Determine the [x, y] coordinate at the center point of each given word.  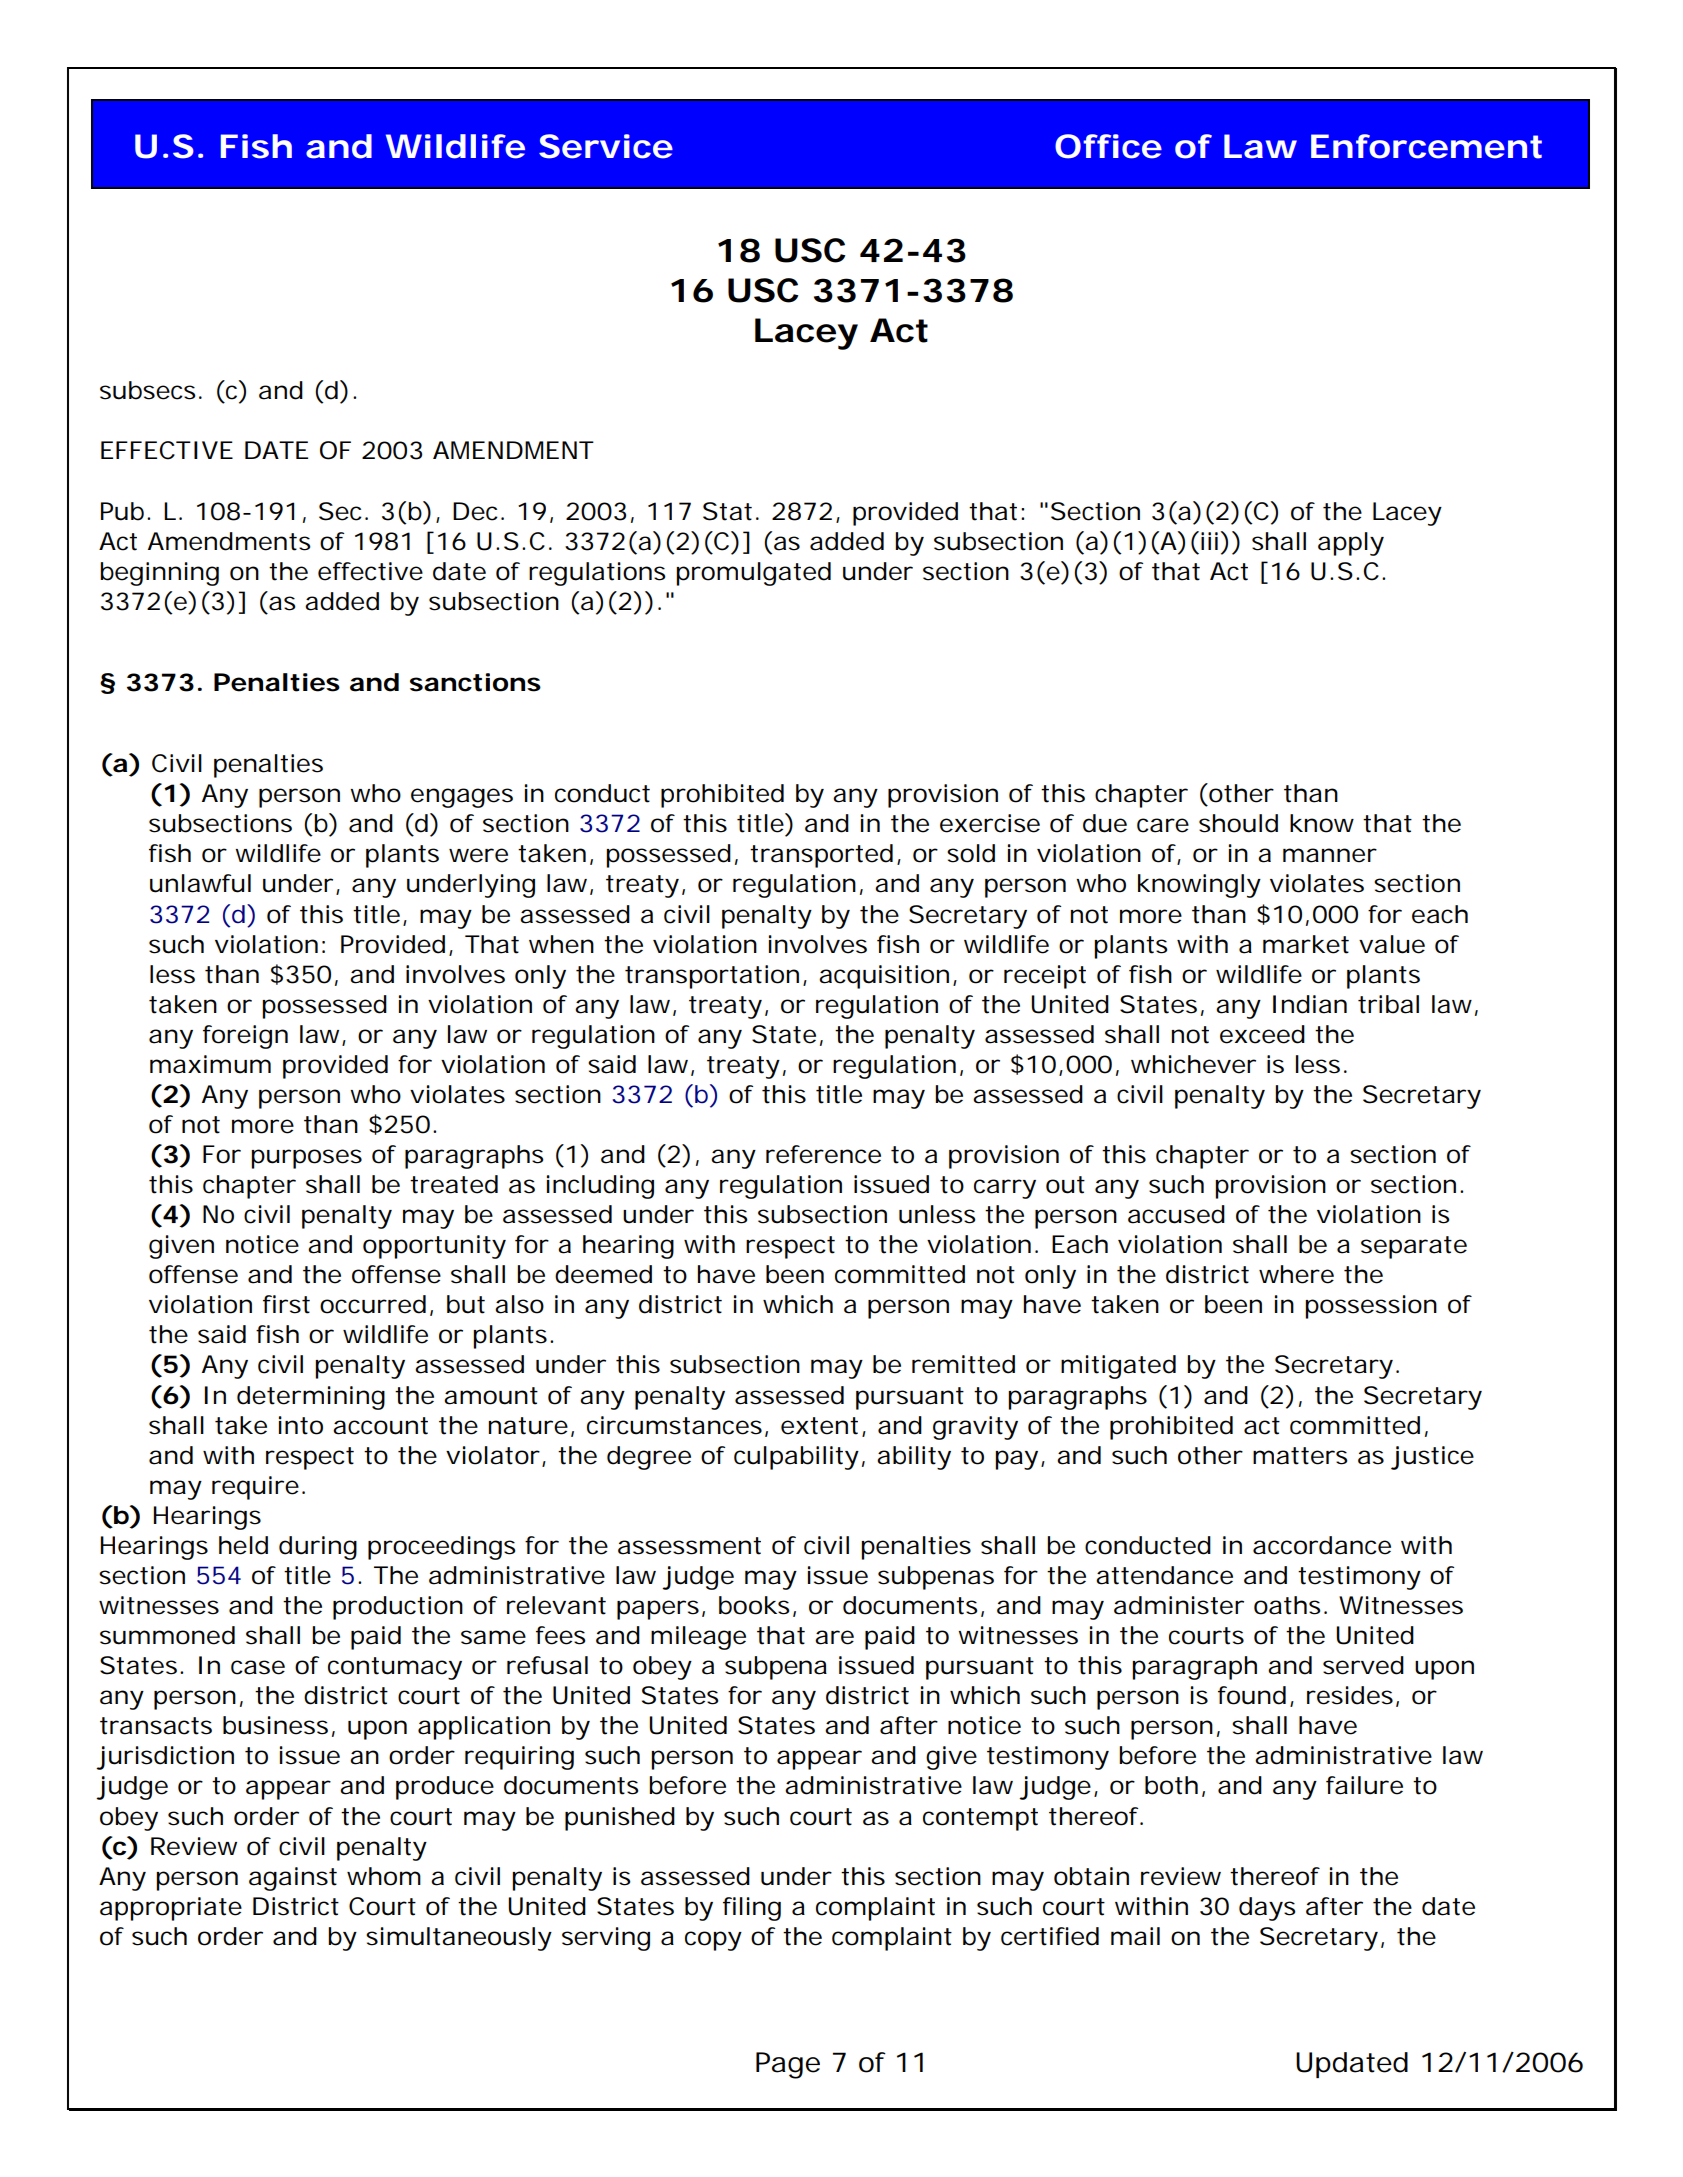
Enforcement [1426, 146]
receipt [1045, 977]
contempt [980, 1819]
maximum [209, 1064]
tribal [1388, 1004]
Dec [475, 511]
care [1163, 825]
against [293, 1879]
